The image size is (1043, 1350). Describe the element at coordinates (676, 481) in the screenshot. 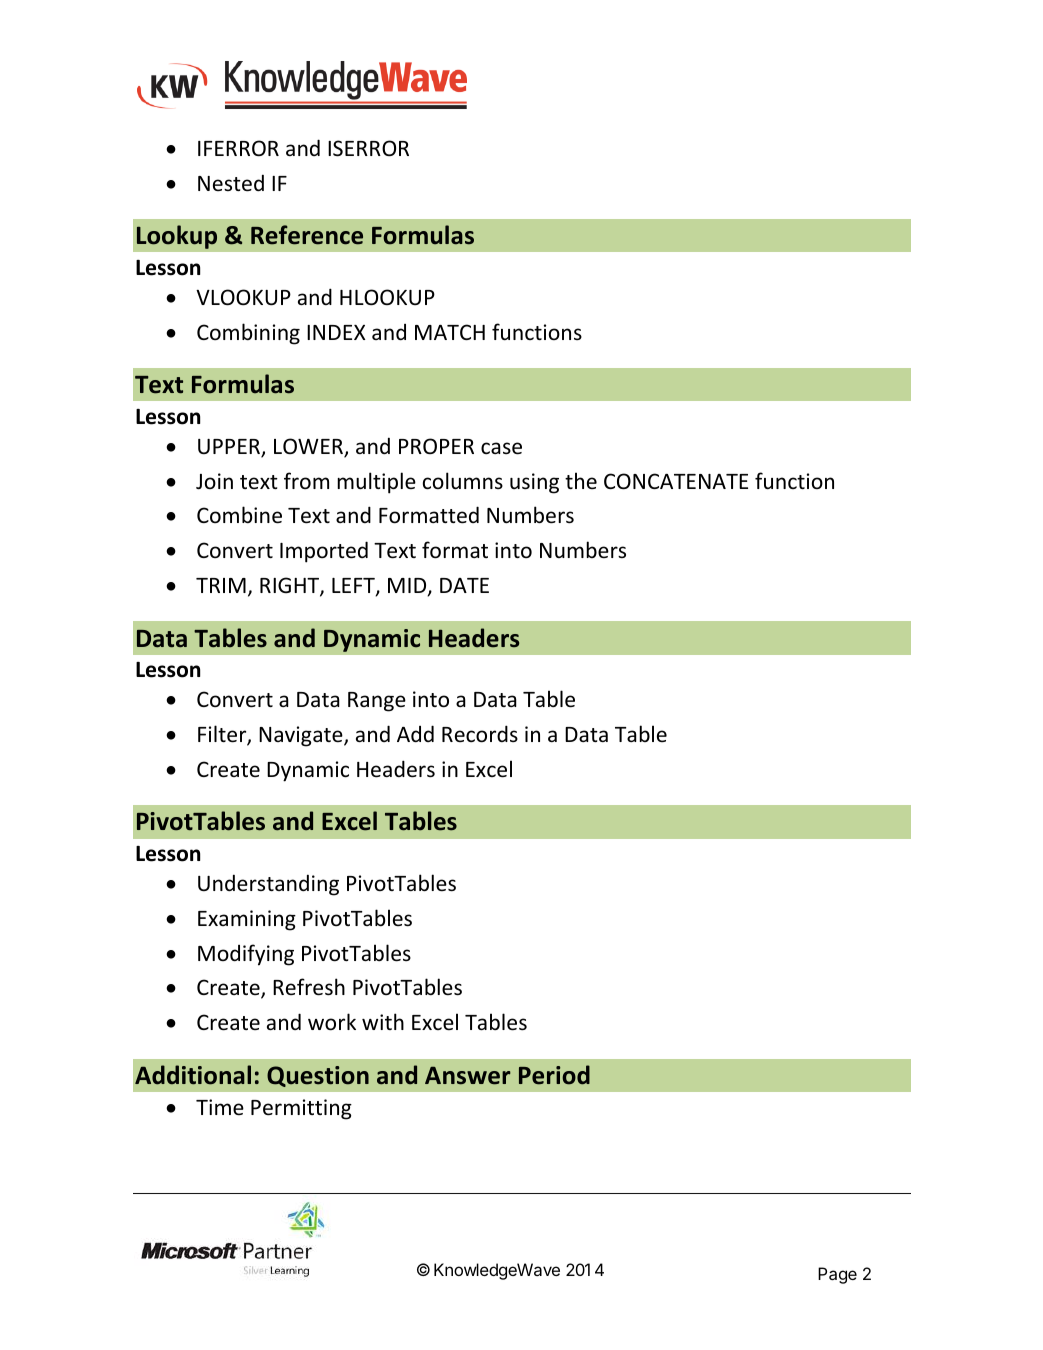

I see `CONCATENATE` at that location.
